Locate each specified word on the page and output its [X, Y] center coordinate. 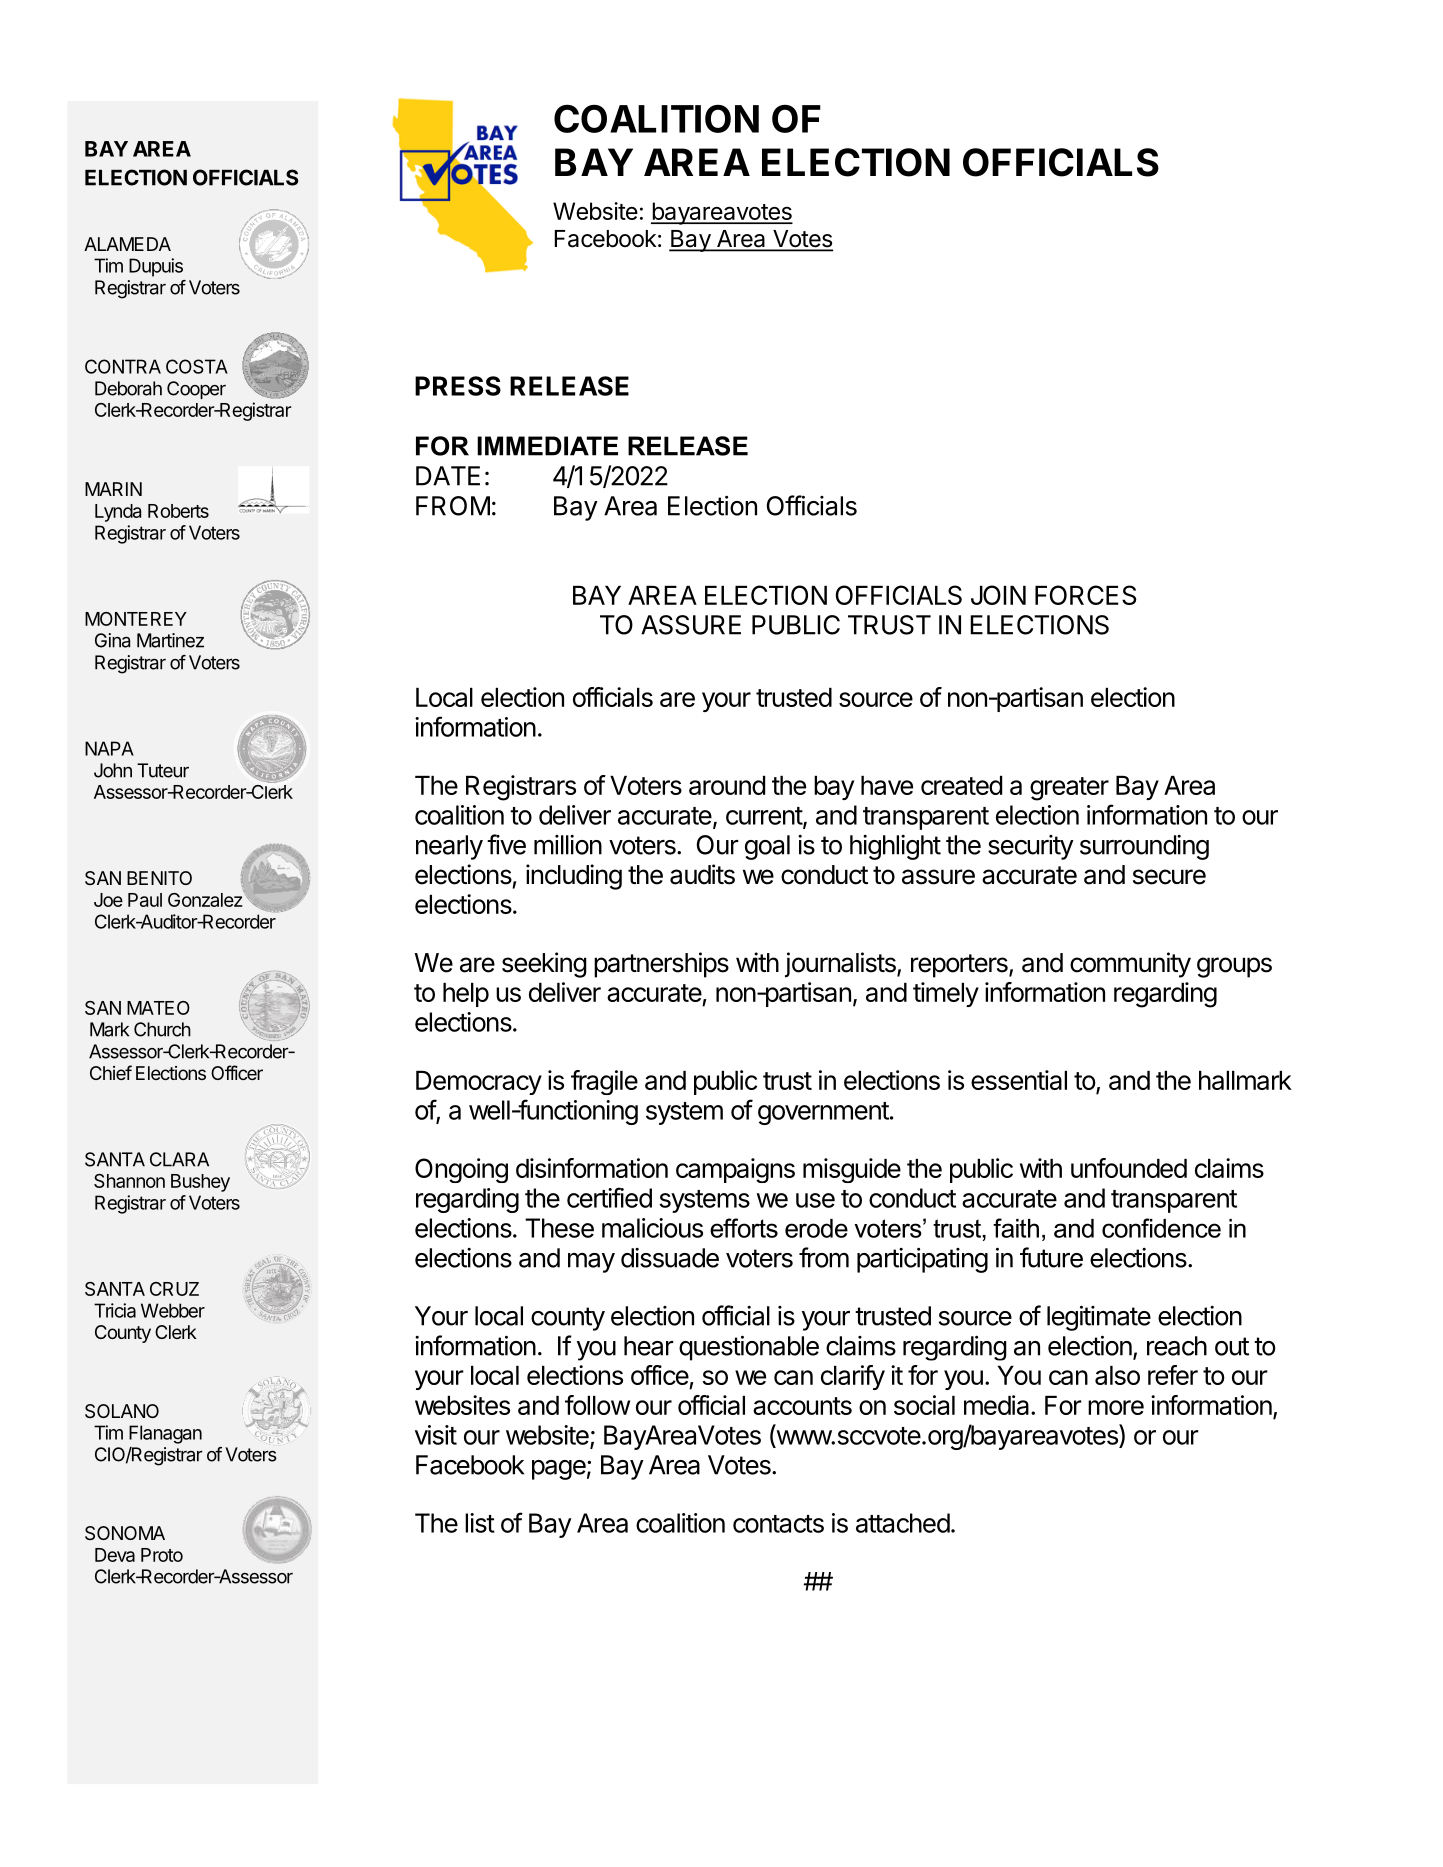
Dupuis [156, 267]
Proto [162, 1555]
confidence [1161, 1228]
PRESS [458, 386]
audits [702, 874]
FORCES [1086, 595]
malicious [652, 1228]
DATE [448, 476]
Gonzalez [206, 898]
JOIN [998, 595]
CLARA [179, 1159]
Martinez [170, 640]
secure [1169, 877]
